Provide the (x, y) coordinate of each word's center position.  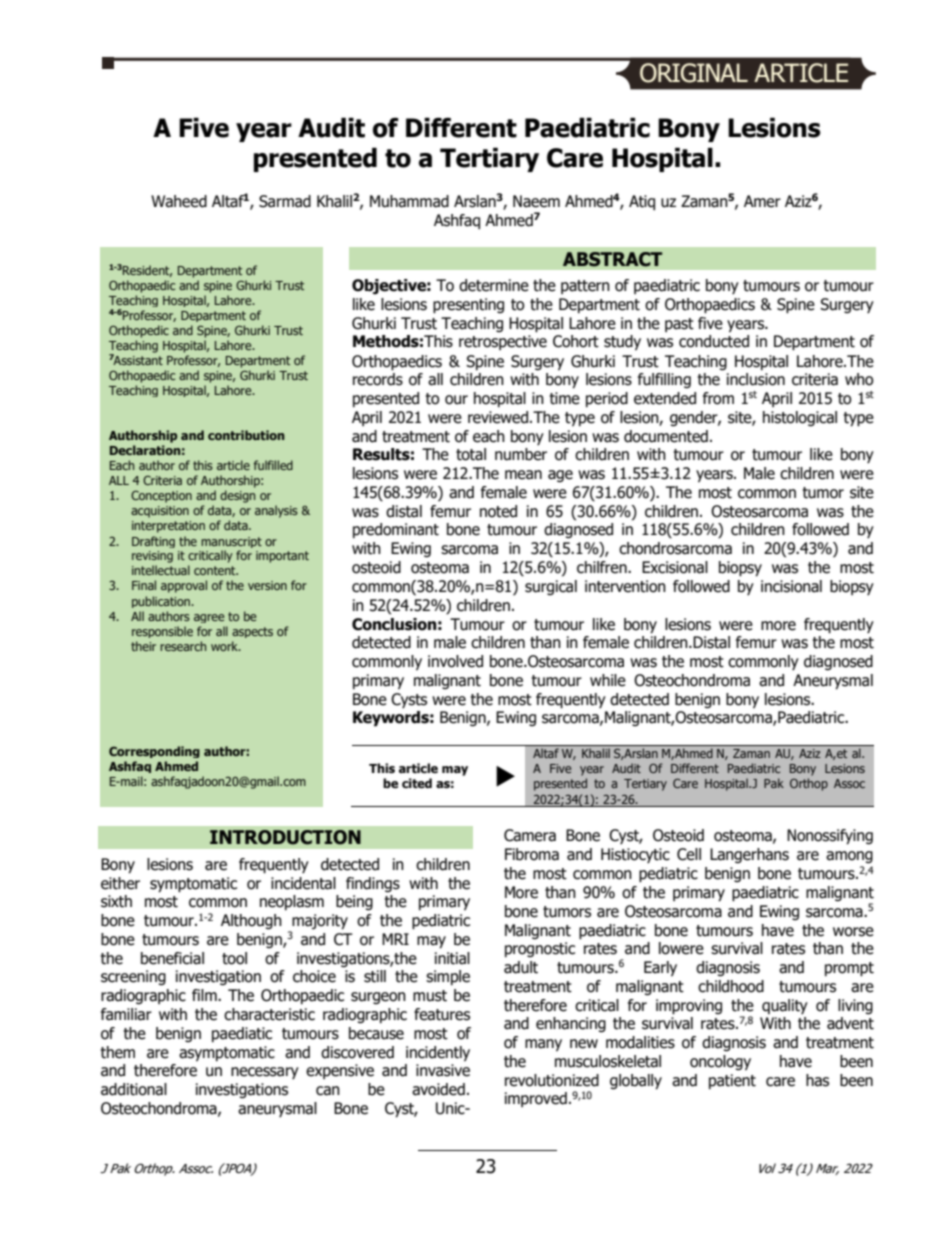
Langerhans (749, 855)
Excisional (675, 567)
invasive (443, 1070)
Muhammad (409, 201)
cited (417, 783)
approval (184, 586)
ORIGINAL (694, 73)
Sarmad (285, 201)
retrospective (503, 342)
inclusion (756, 379)
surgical (551, 587)
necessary (265, 1073)
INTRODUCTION (285, 837)
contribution (246, 435)
